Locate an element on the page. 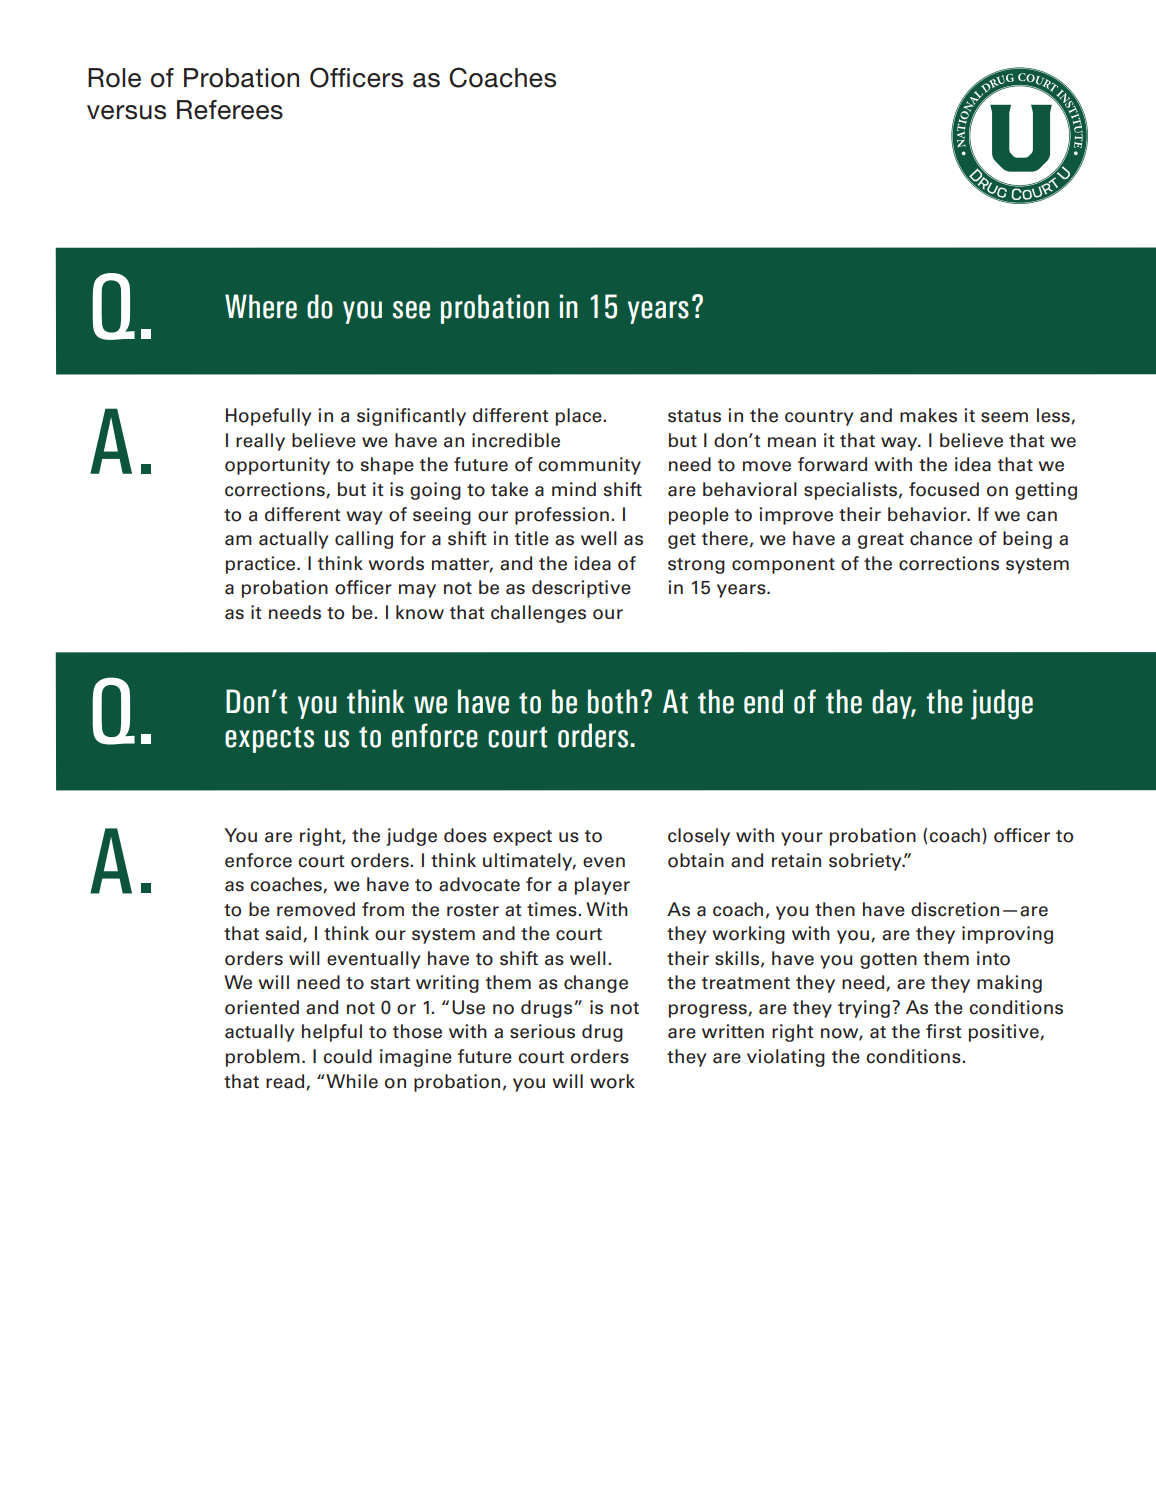 Image resolution: width=1156 pixels, height=1496 pixels. problem is located at coordinates (263, 1058).
